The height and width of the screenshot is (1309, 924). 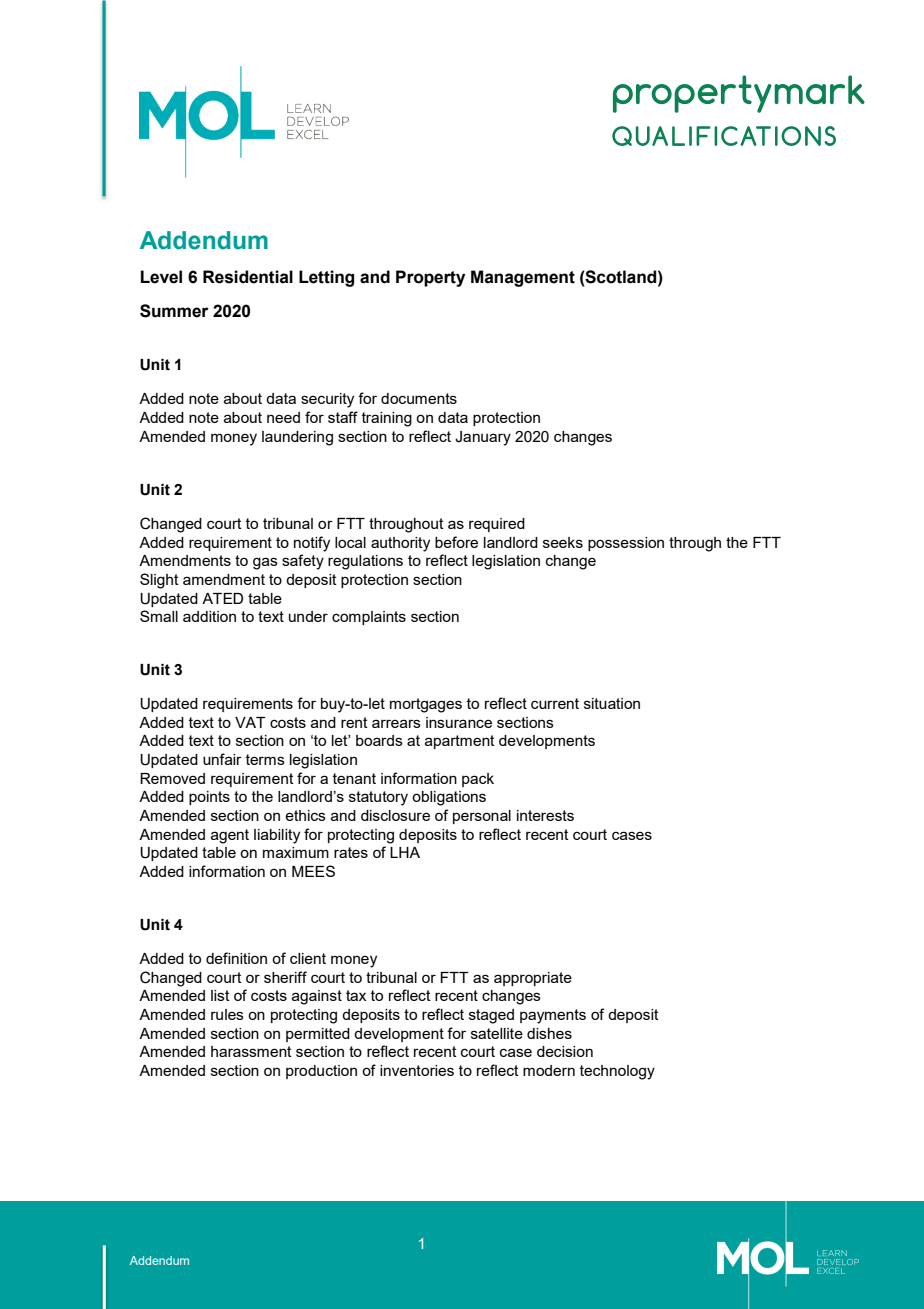 What do you see at coordinates (209, 798) in the screenshot?
I see `points` at bounding box center [209, 798].
